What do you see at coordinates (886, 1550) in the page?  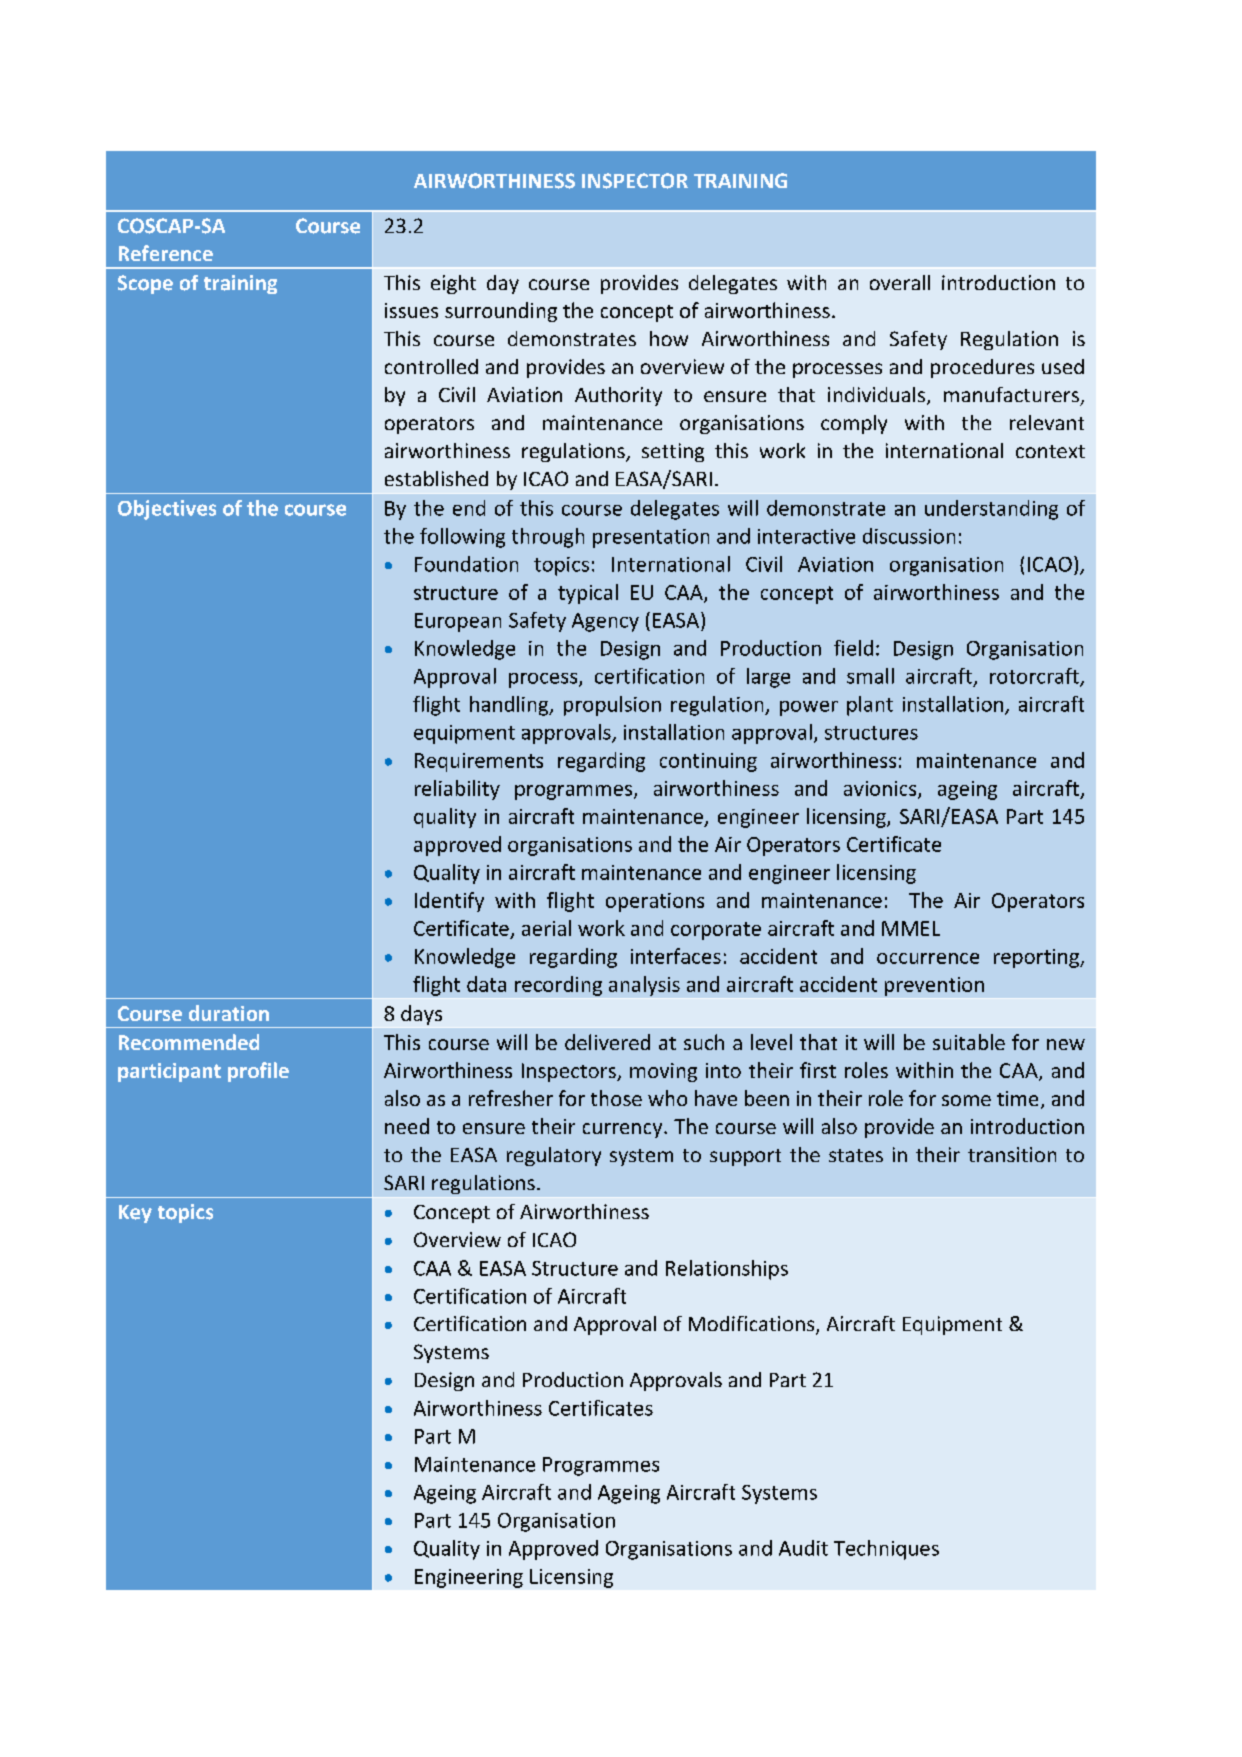 I see `Techniques` at bounding box center [886, 1550].
